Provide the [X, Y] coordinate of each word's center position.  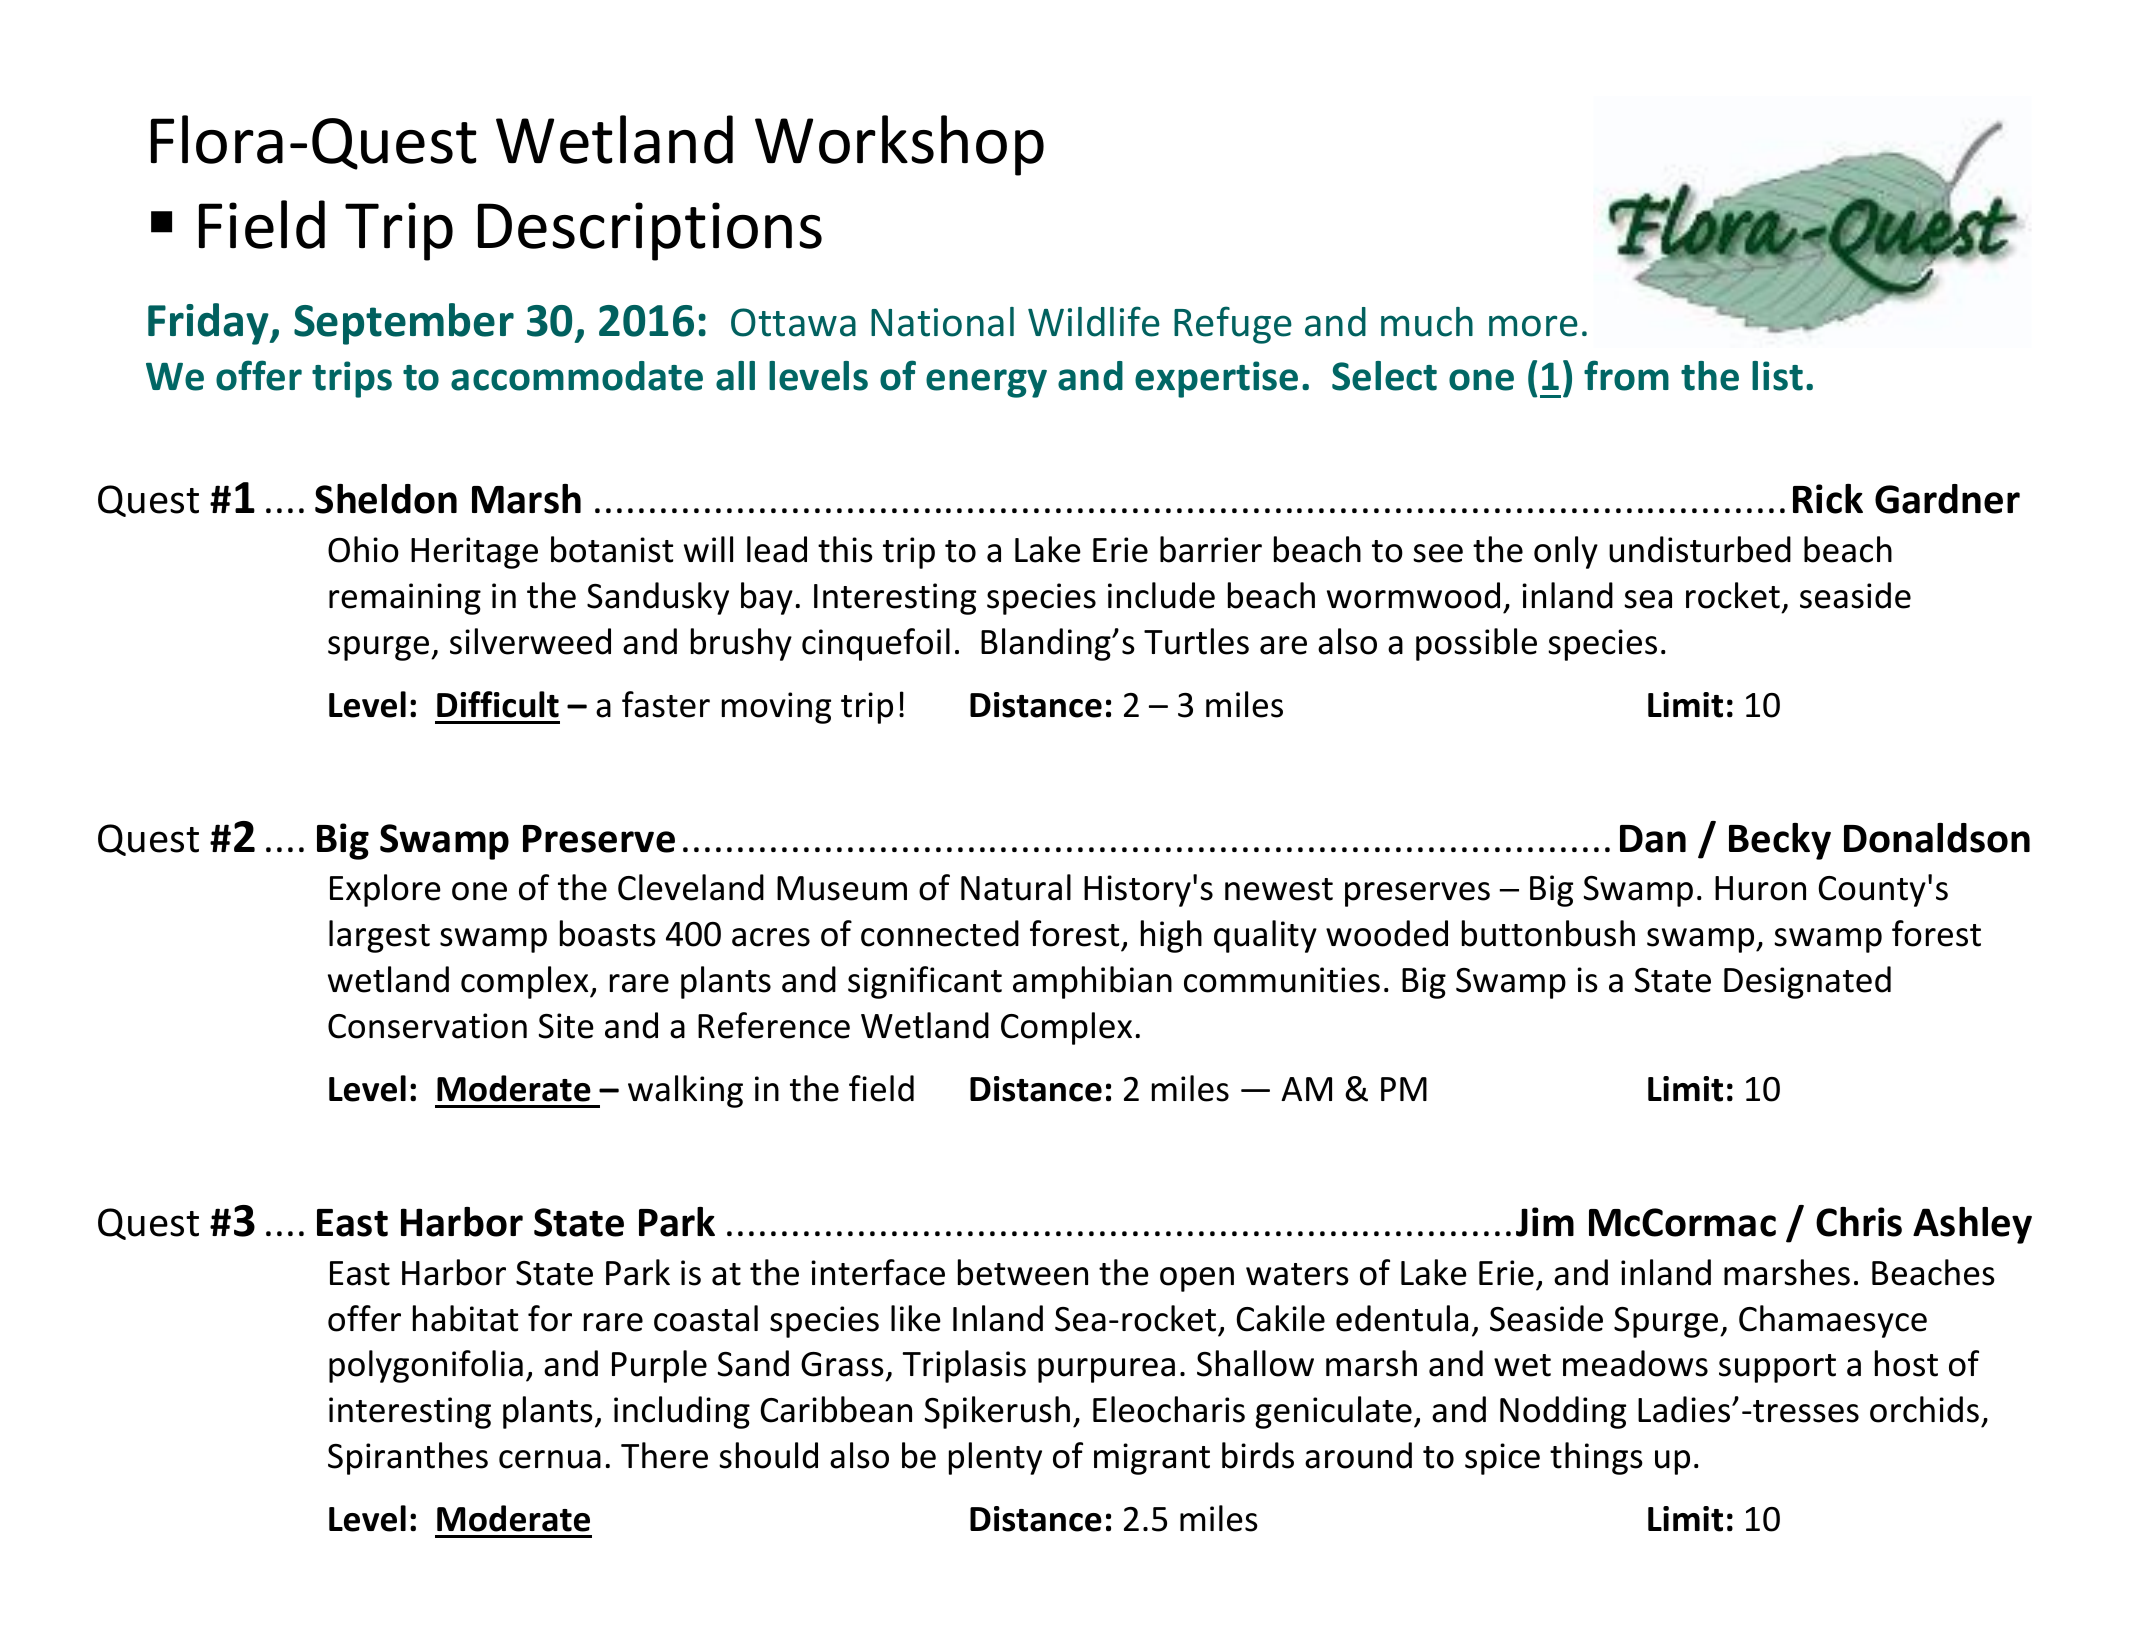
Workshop [899, 145]
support [1777, 1368]
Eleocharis [1169, 1409]
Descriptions [650, 231]
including [682, 1412]
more [1533, 326]
